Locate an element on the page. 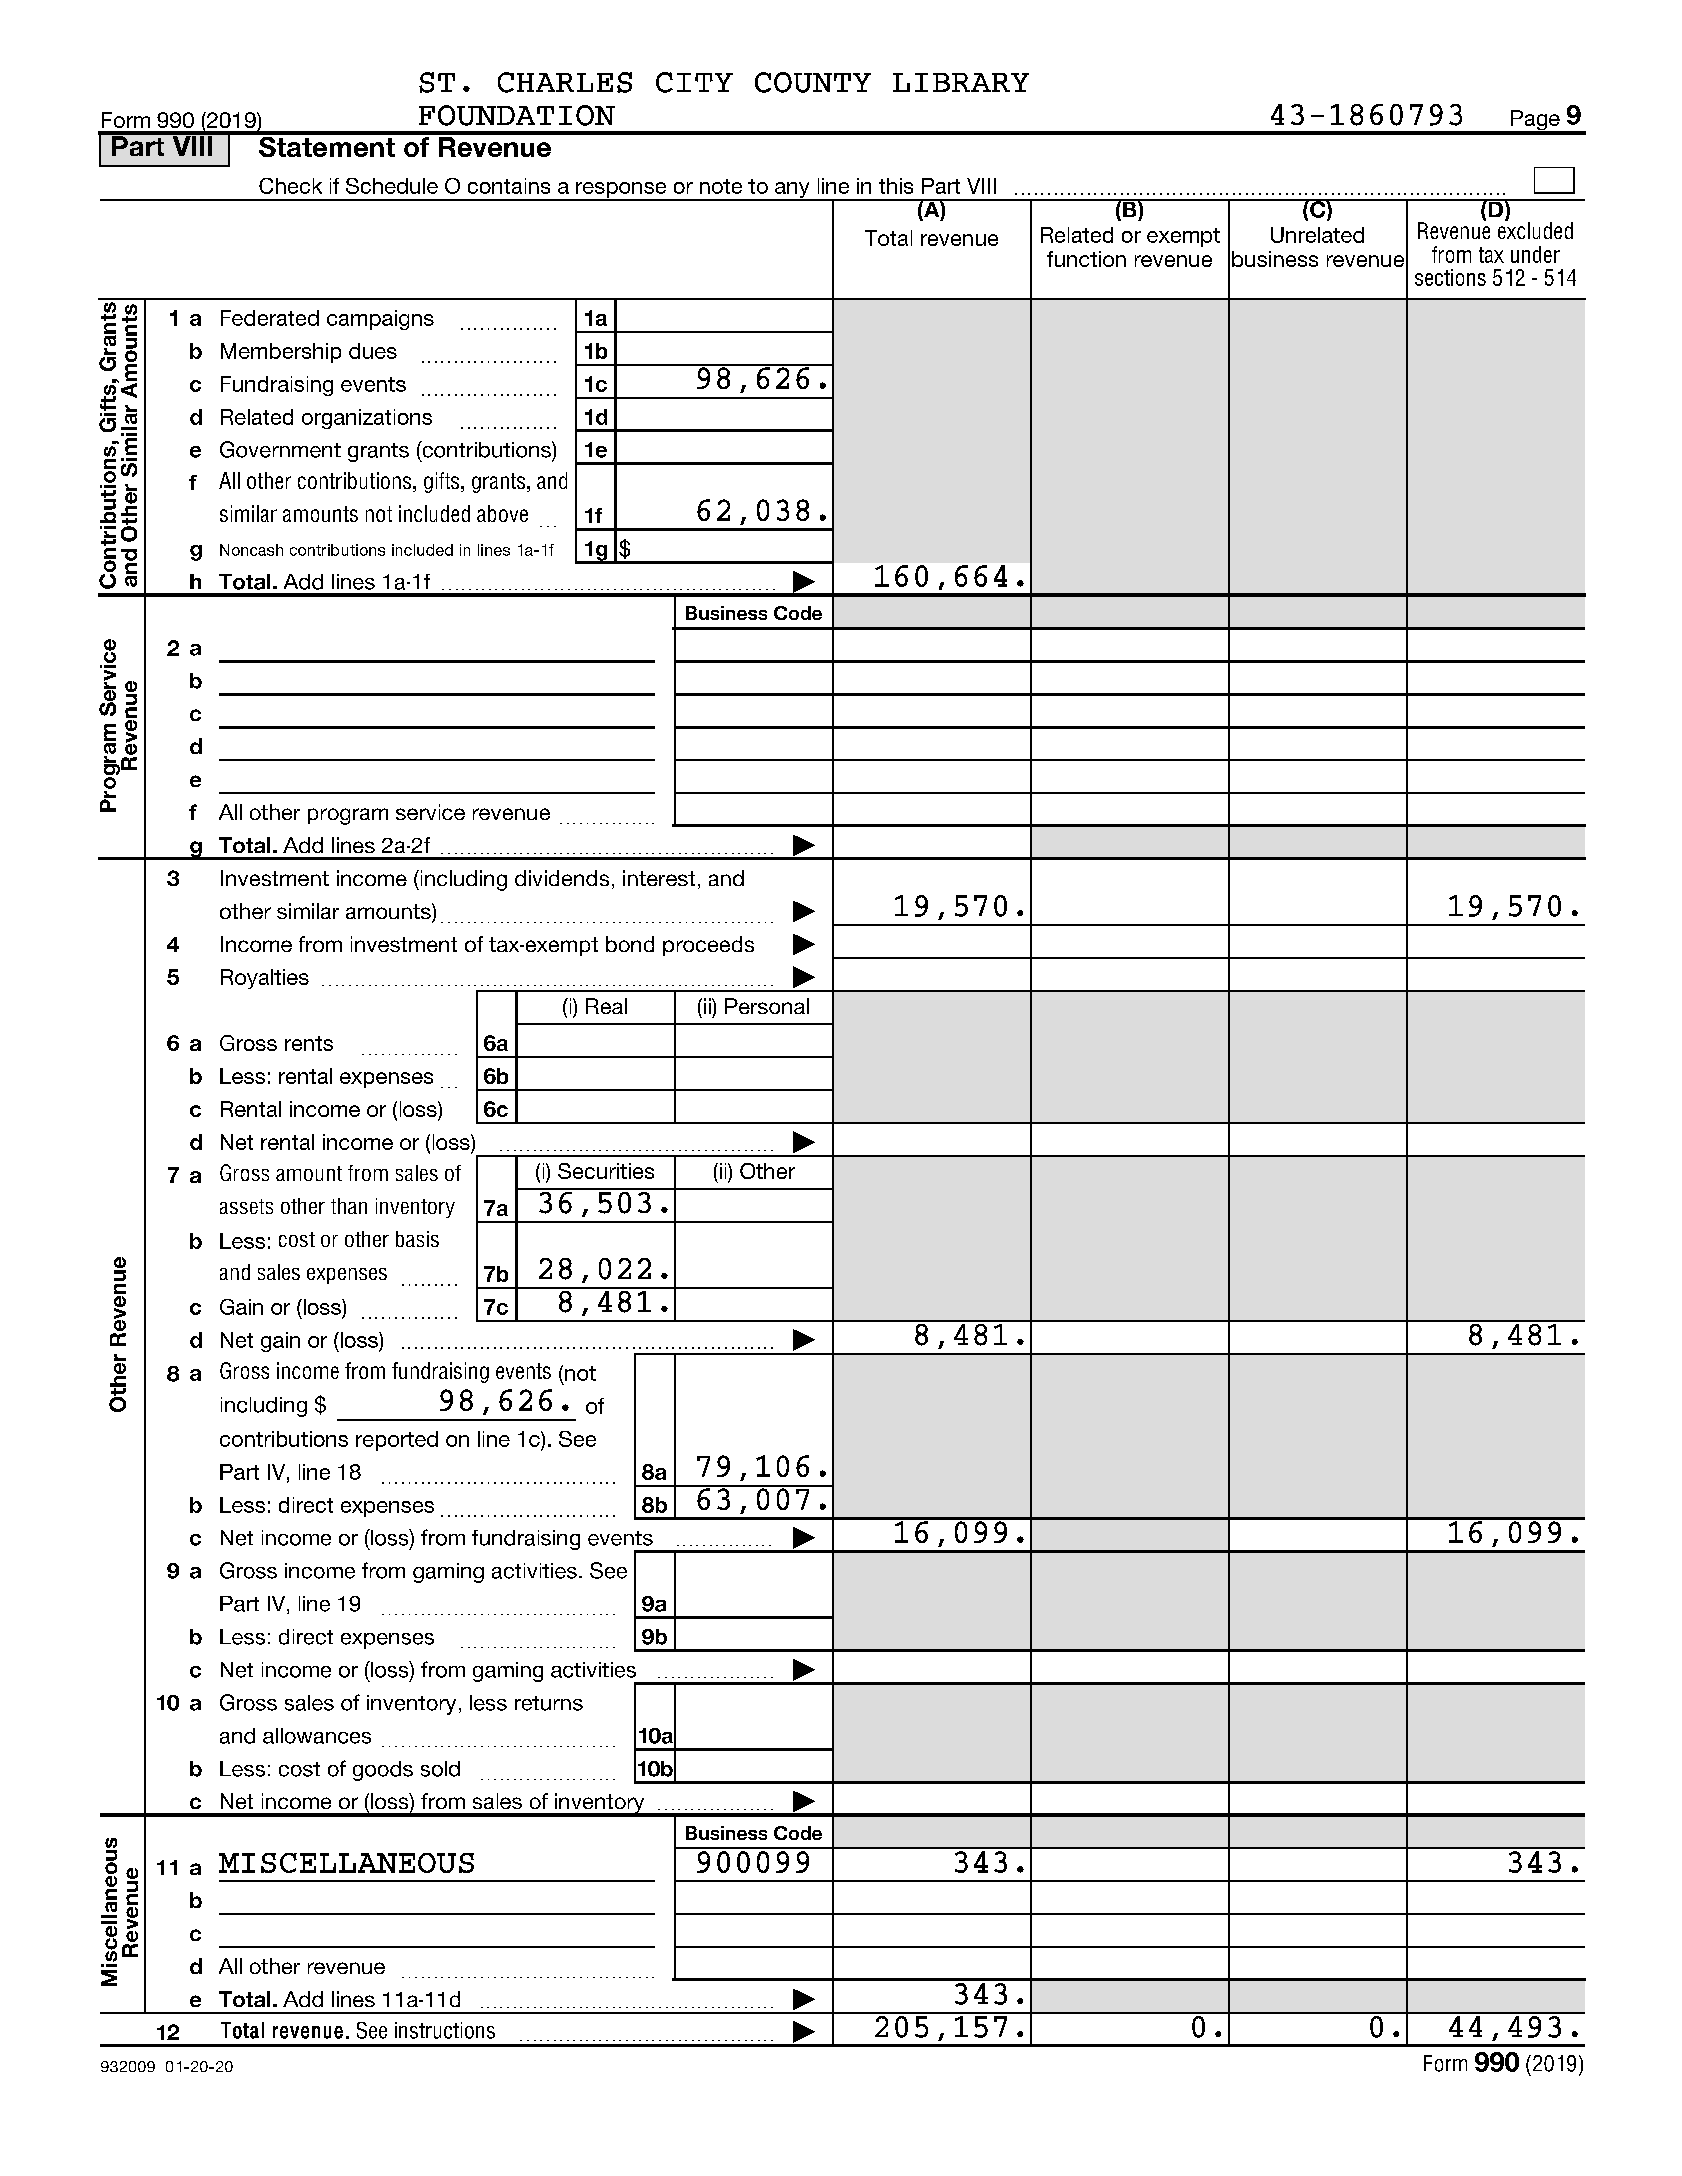  Personal is located at coordinates (767, 1006).
